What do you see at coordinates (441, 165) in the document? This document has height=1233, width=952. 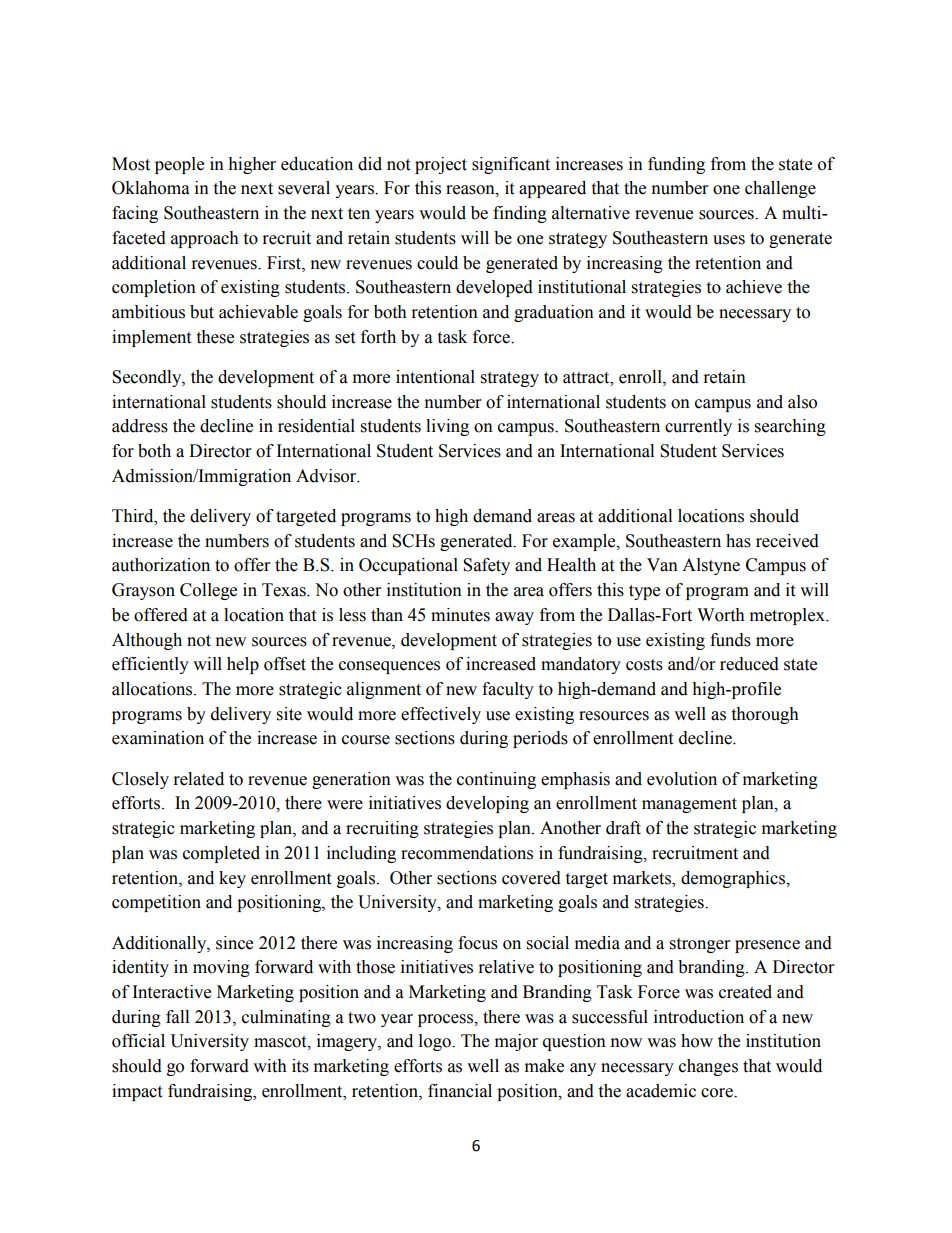 I see `project` at bounding box center [441, 165].
